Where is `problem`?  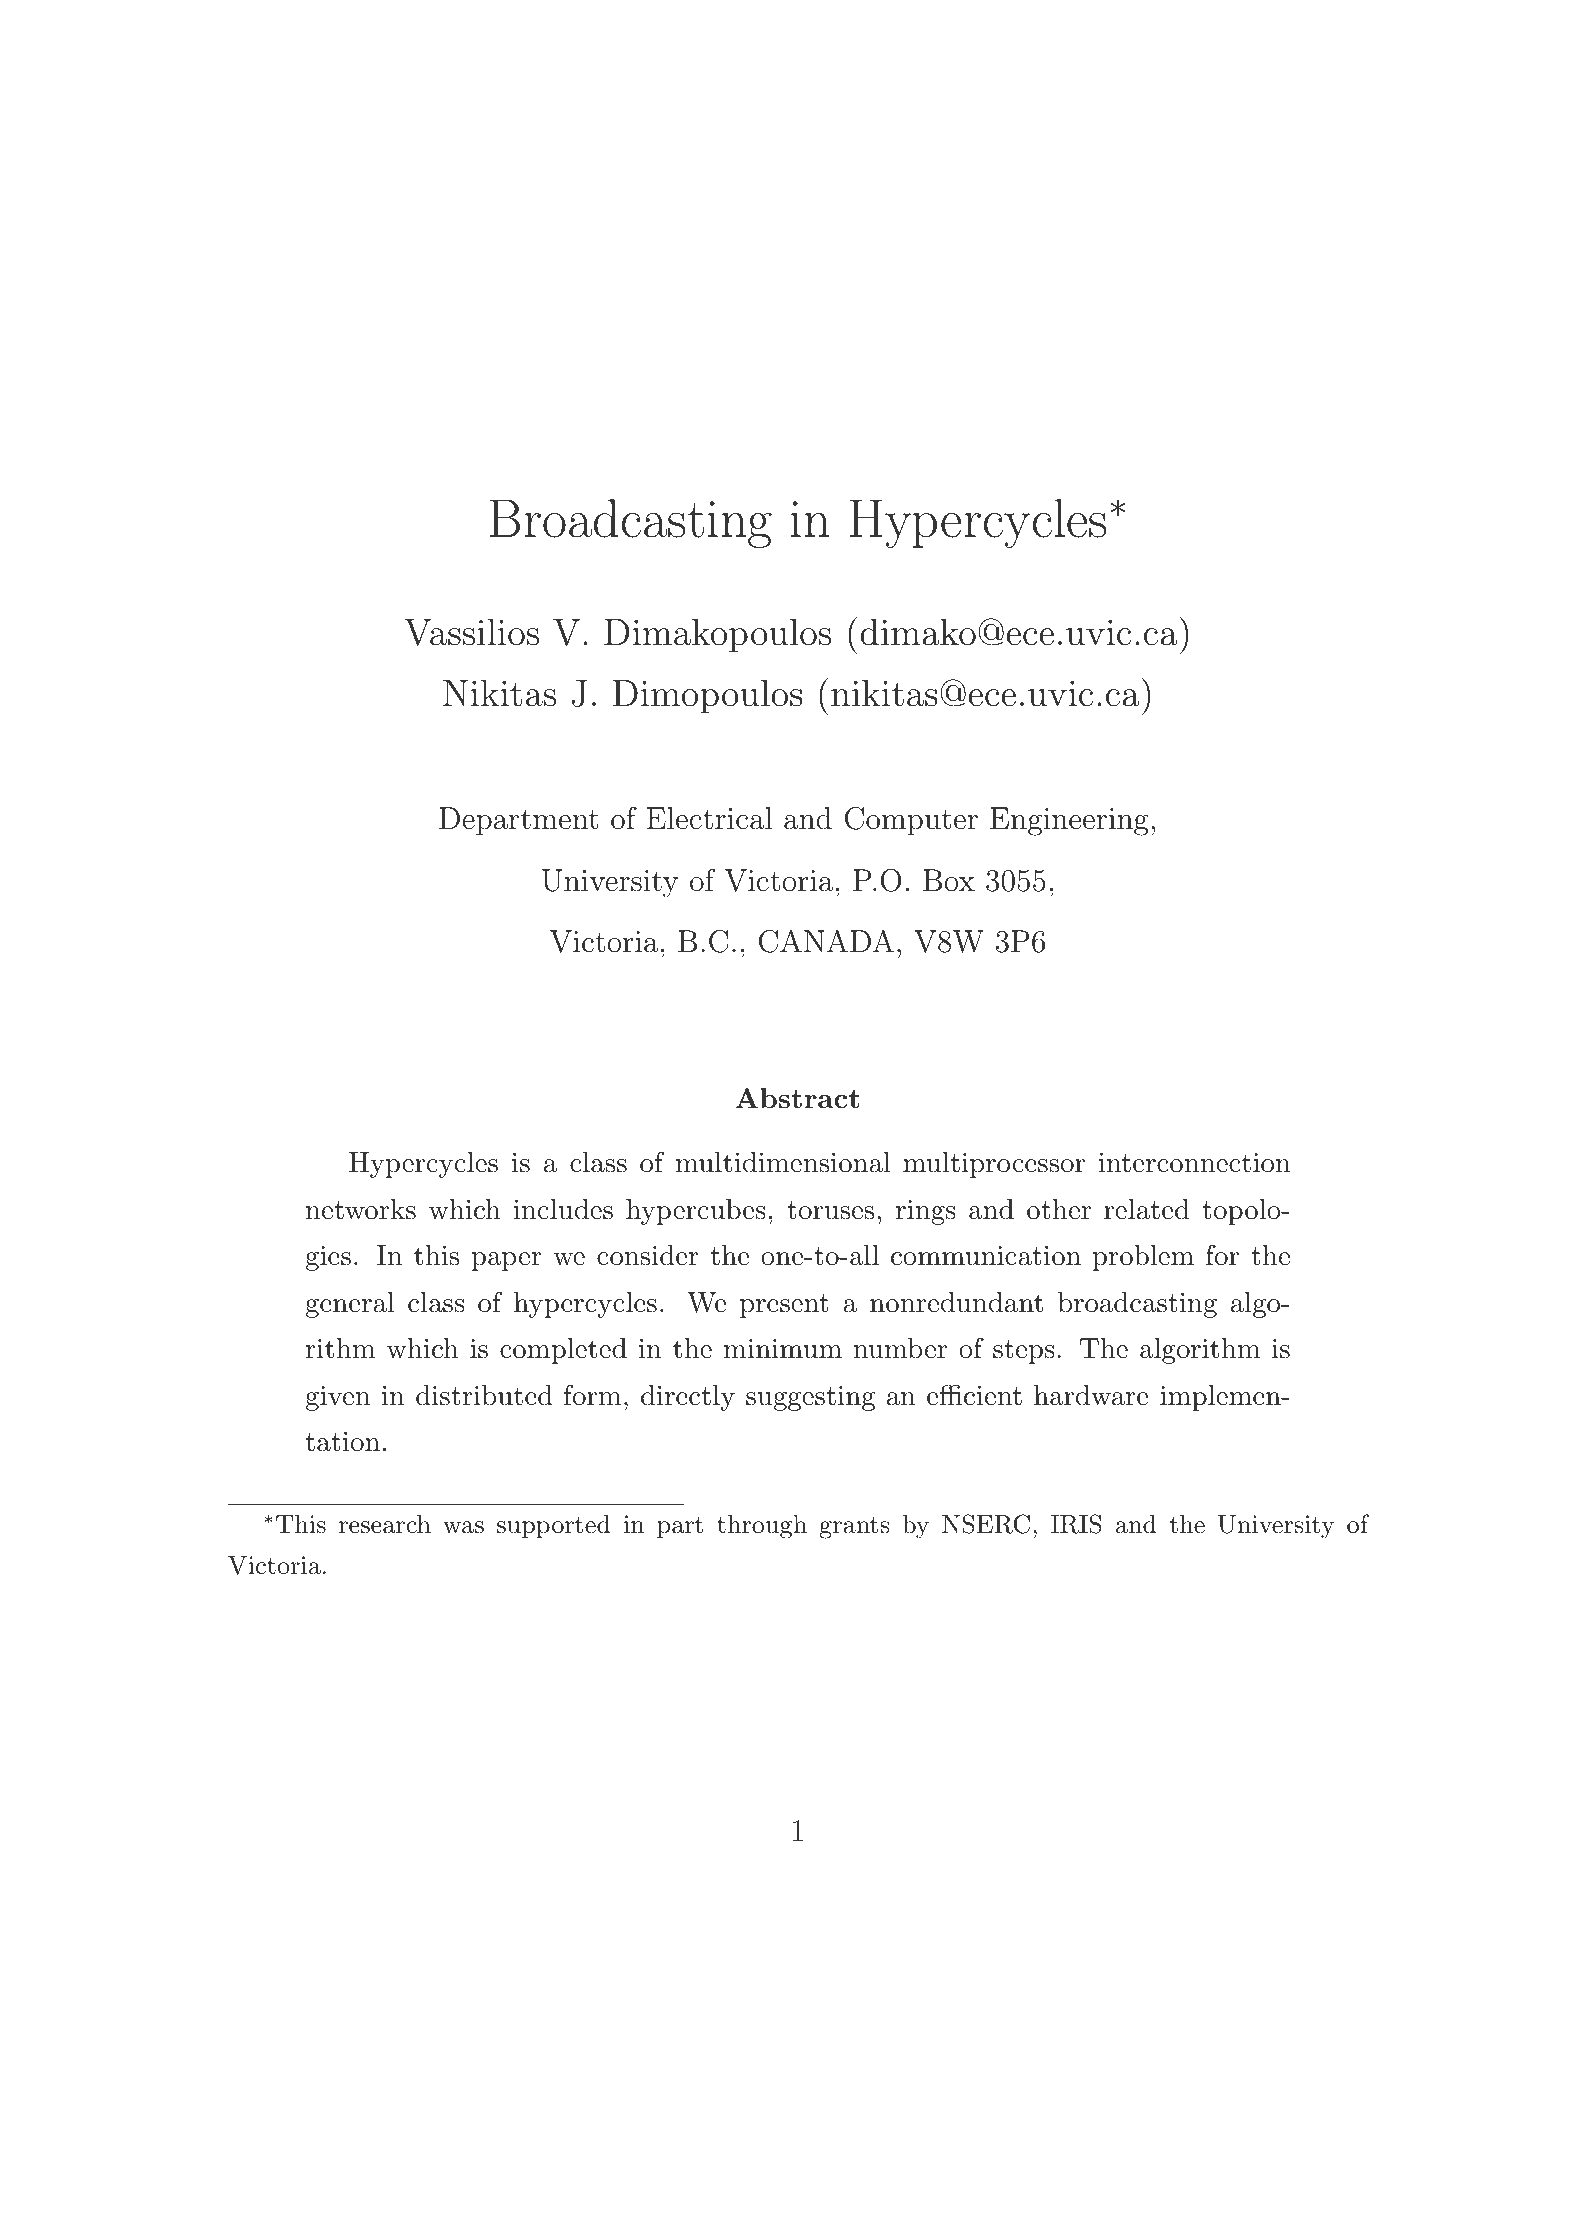
problem is located at coordinates (1143, 1258).
